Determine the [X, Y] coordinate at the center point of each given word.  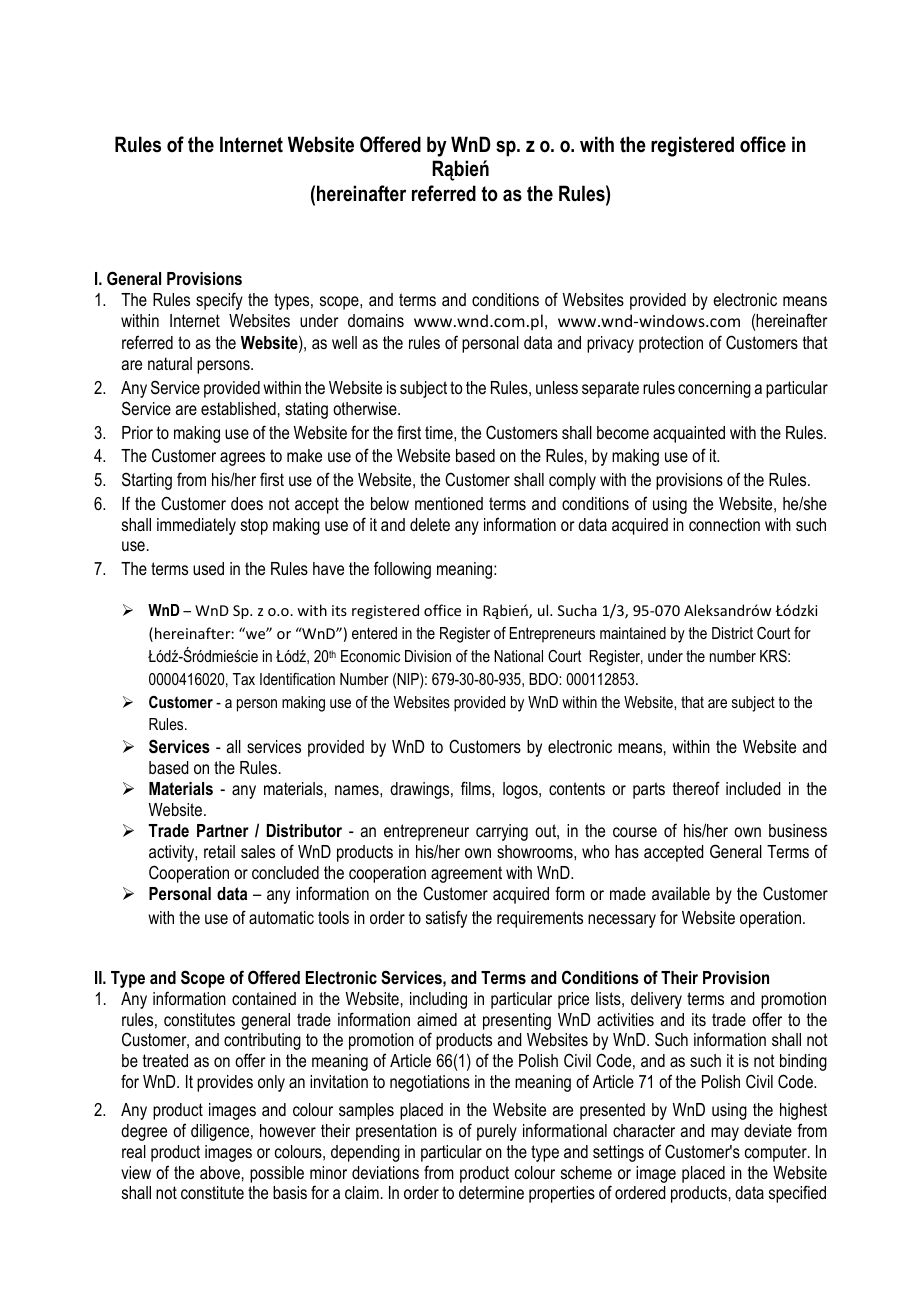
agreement [466, 874]
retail [219, 851]
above [220, 1173]
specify [219, 301]
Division [428, 656]
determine [491, 1192]
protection [671, 344]
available [681, 893]
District [732, 633]
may [725, 1134]
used [208, 568]
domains [376, 320]
